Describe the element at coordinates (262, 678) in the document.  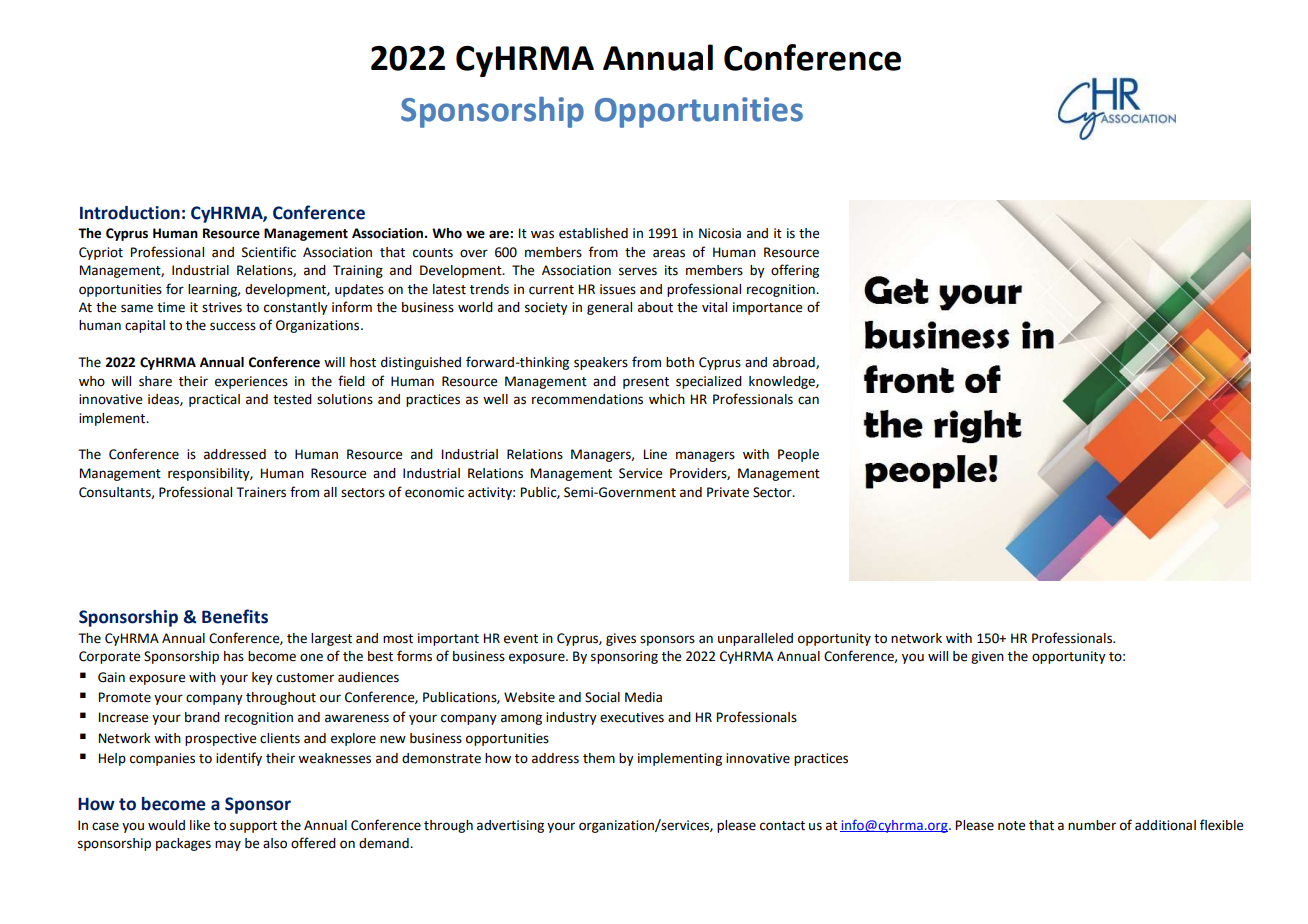
I see `key` at that location.
